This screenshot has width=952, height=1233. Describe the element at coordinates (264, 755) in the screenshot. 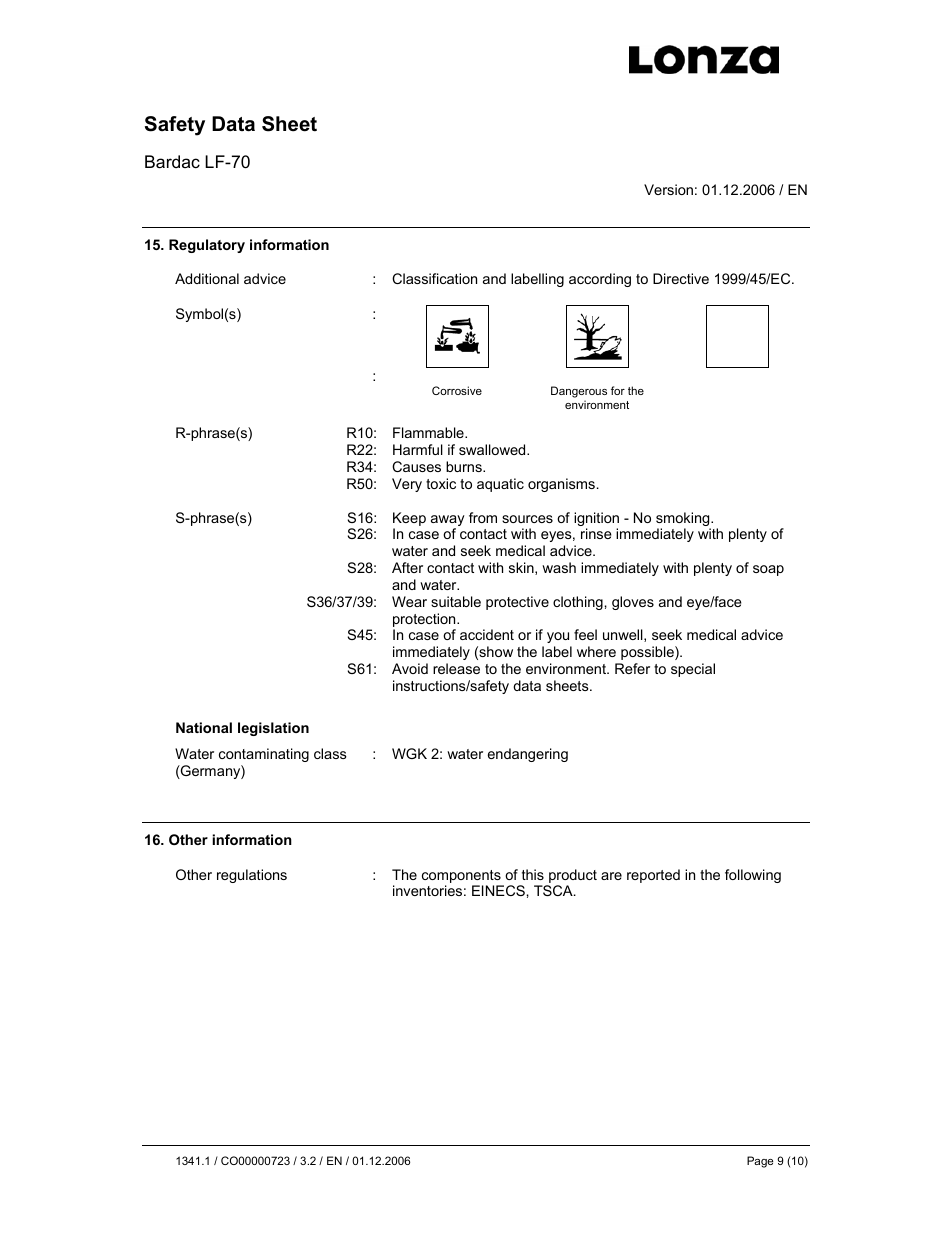

I see `contaminating` at that location.
